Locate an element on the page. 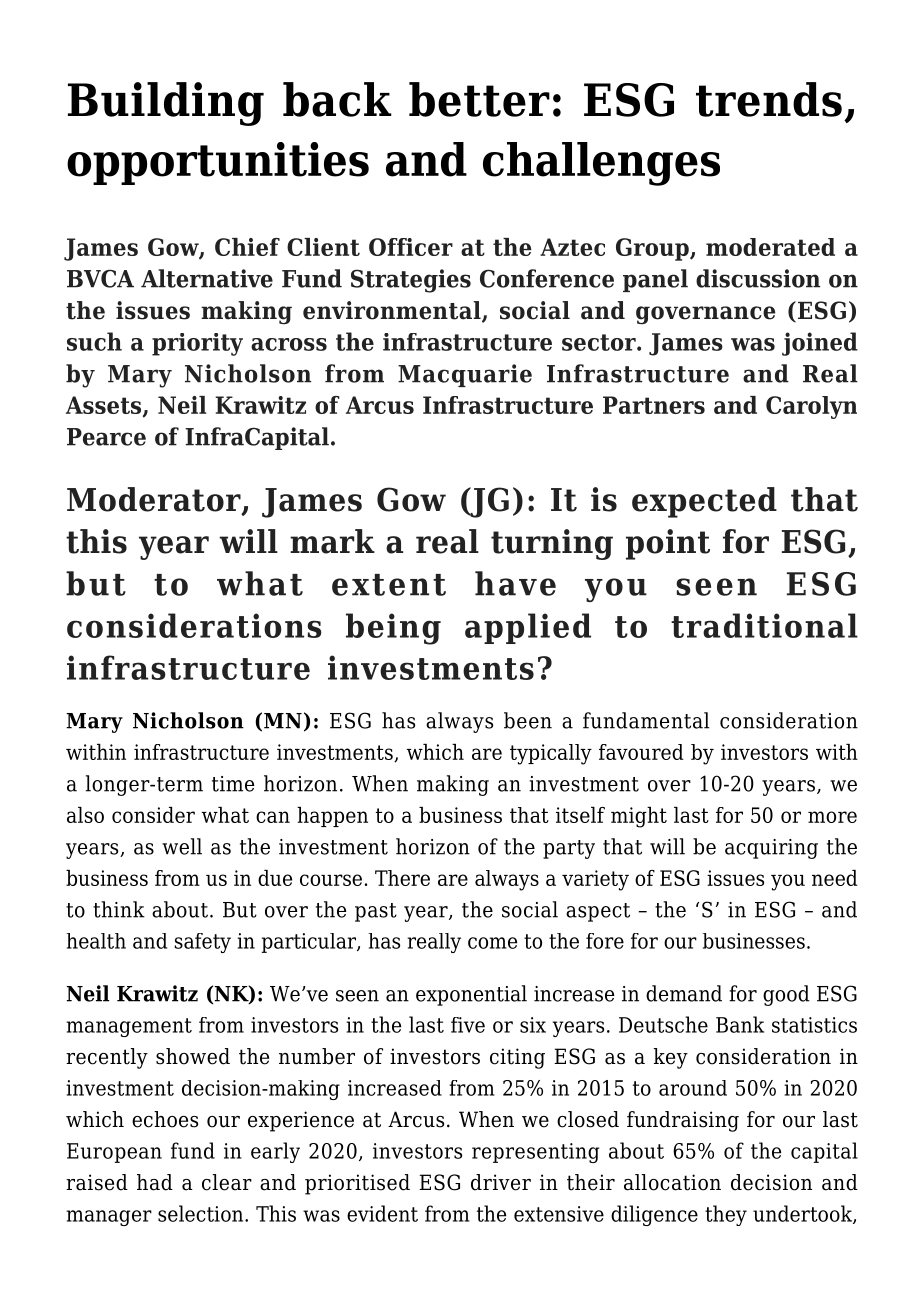 This image has height=1308, width=924. exponential is located at coordinates (471, 995).
